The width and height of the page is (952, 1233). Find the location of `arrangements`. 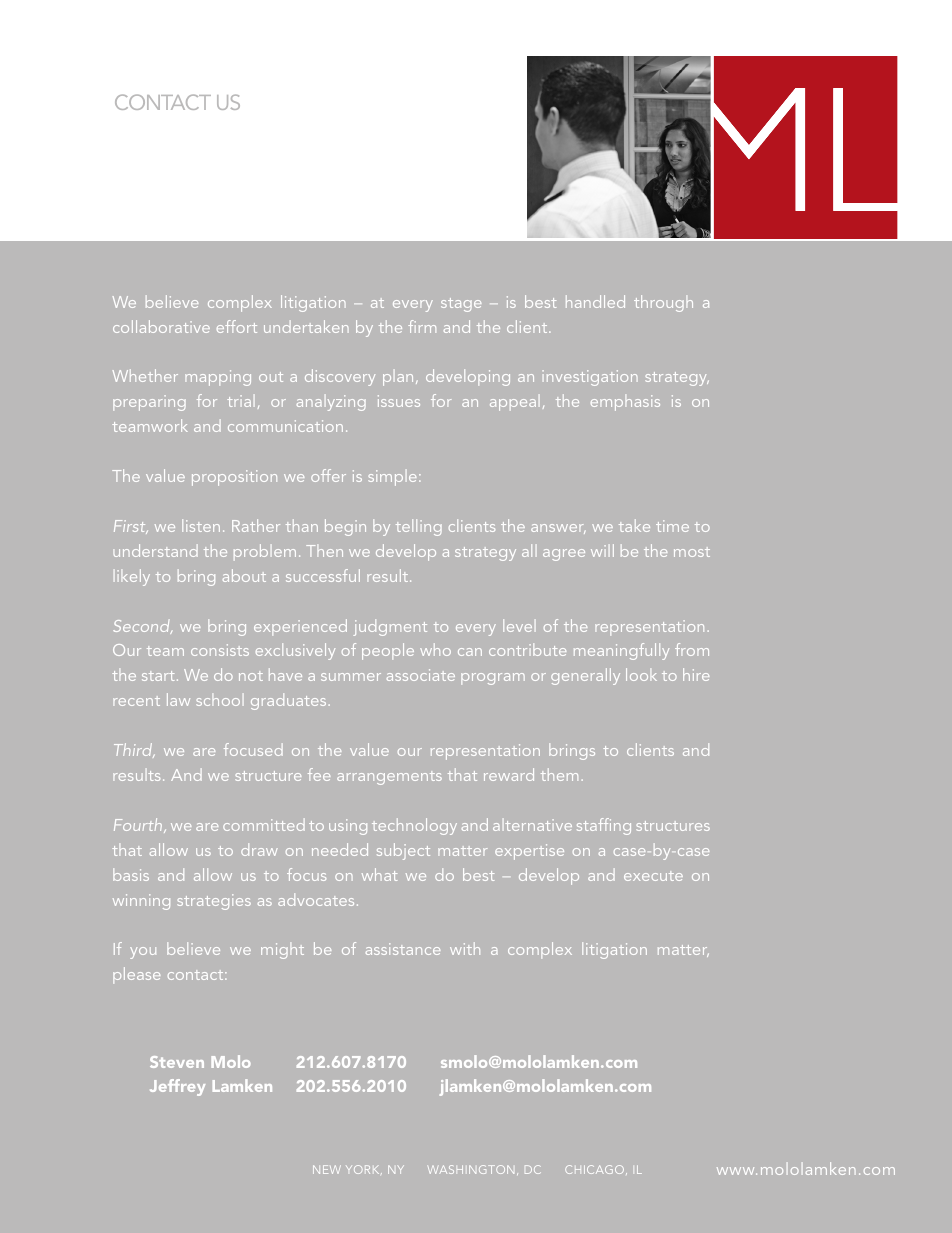

arrangements is located at coordinates (389, 778).
